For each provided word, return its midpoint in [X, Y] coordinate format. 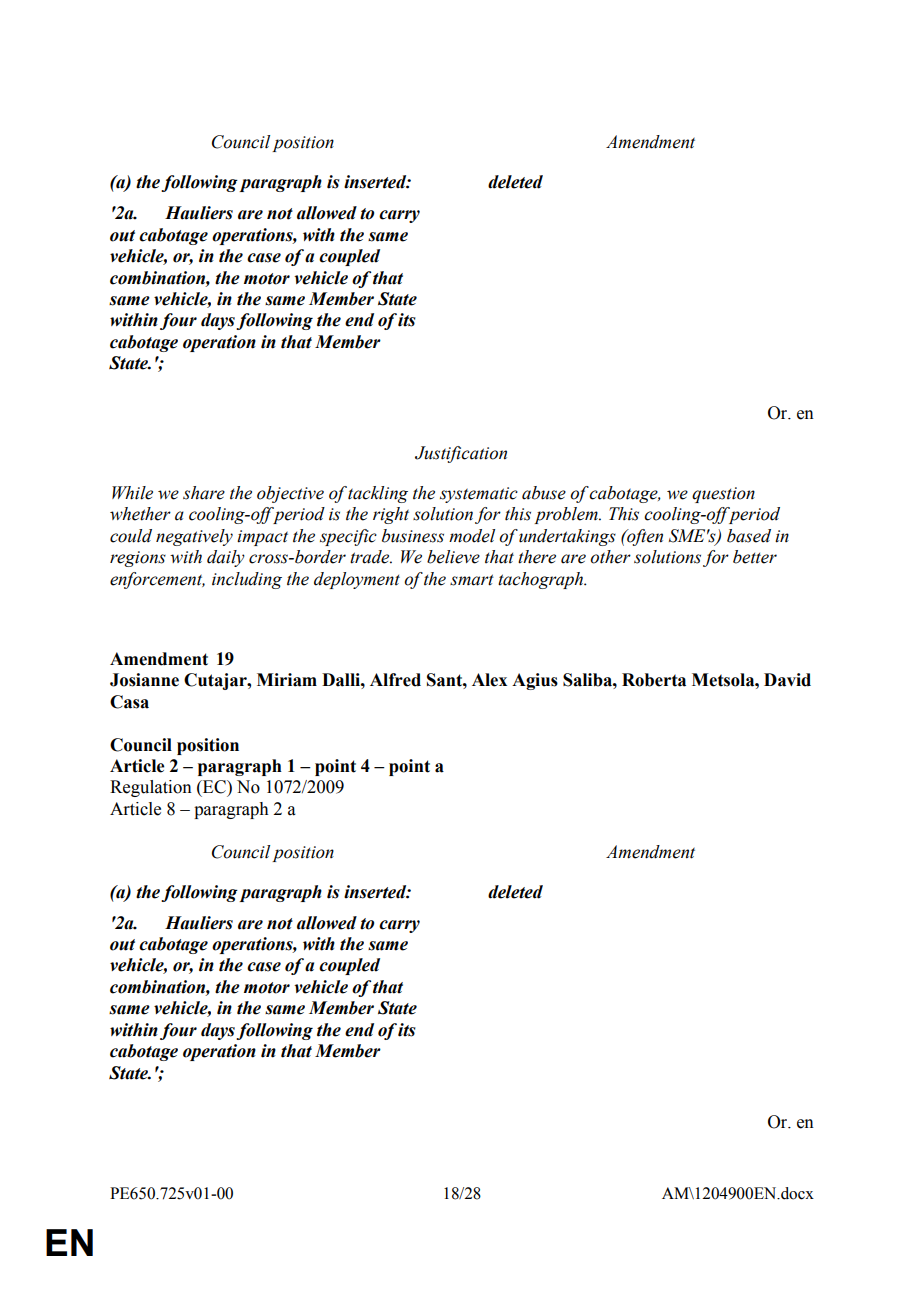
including [247, 580]
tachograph [542, 580]
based [749, 536]
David [787, 680]
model [472, 536]
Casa [129, 702]
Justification [461, 454]
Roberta [654, 680]
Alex [489, 680]
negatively [194, 537]
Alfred [395, 680]
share [204, 493]
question [723, 495]
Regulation [151, 788]
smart [472, 580]
